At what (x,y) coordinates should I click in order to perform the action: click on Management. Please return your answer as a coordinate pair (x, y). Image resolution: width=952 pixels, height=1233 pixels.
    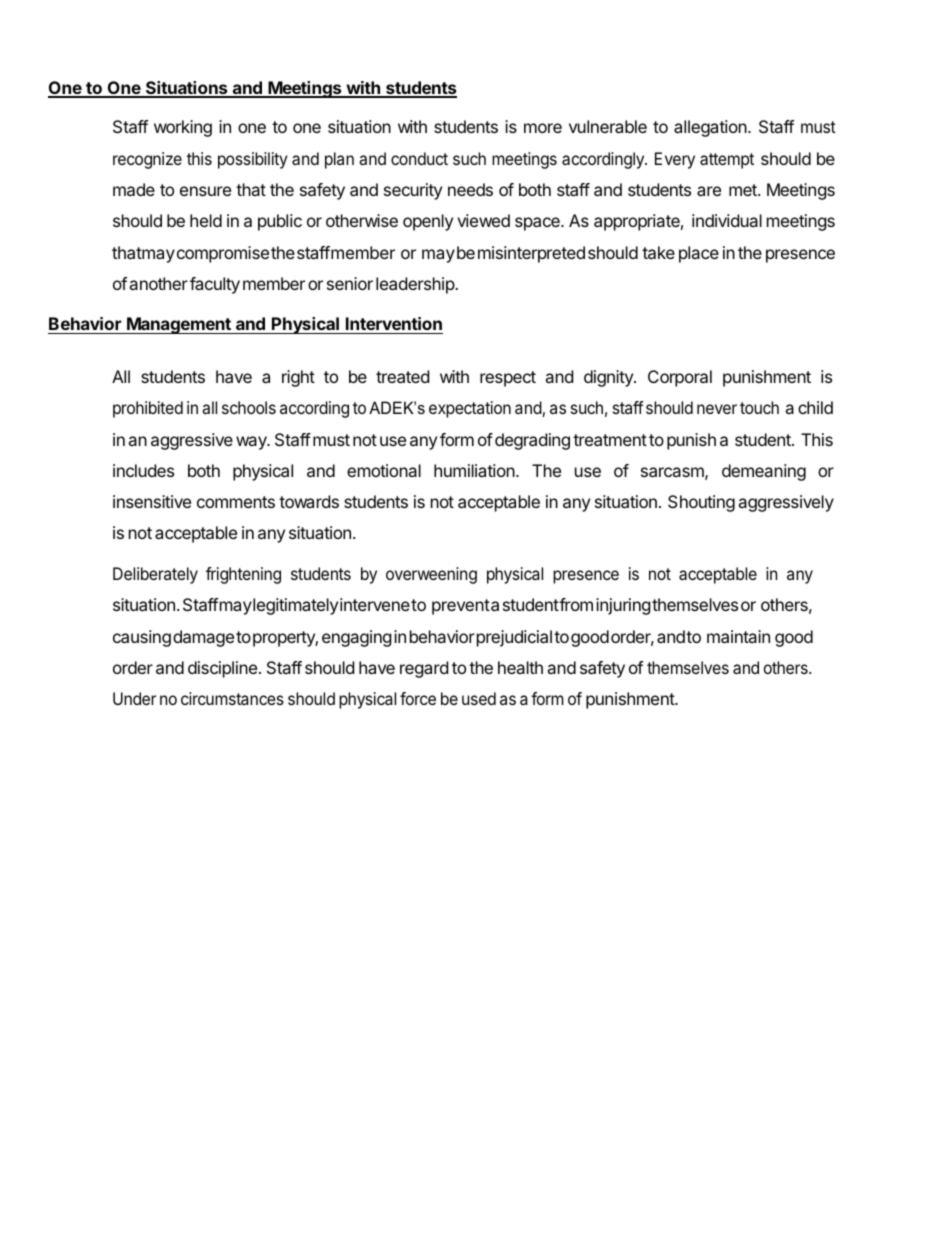
    Looking at the image, I should click on (179, 325).
